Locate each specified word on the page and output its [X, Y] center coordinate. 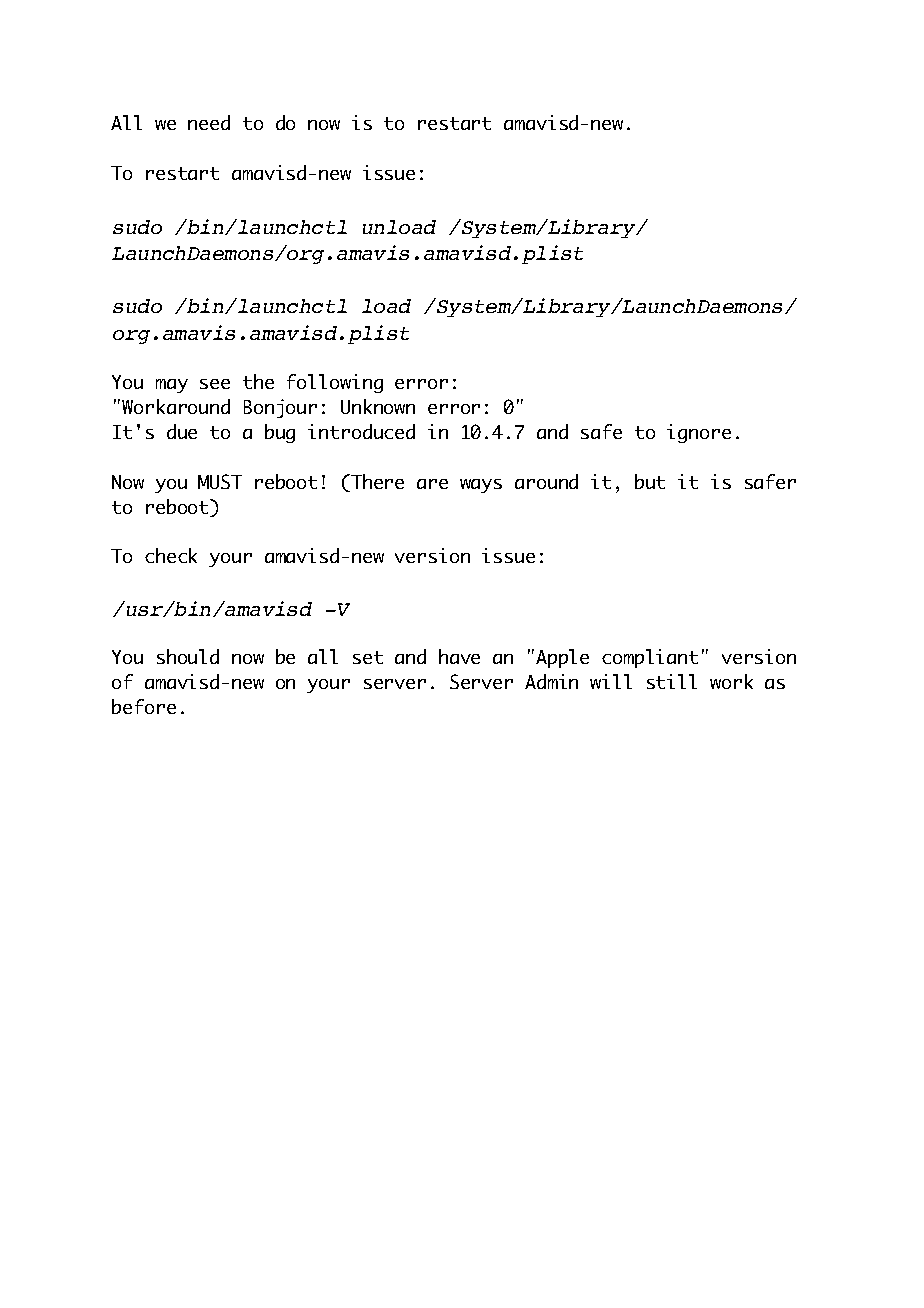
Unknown [378, 406]
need [209, 122]
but [650, 481]
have [459, 656]
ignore [699, 433]
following [335, 383]
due [182, 431]
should [188, 656]
